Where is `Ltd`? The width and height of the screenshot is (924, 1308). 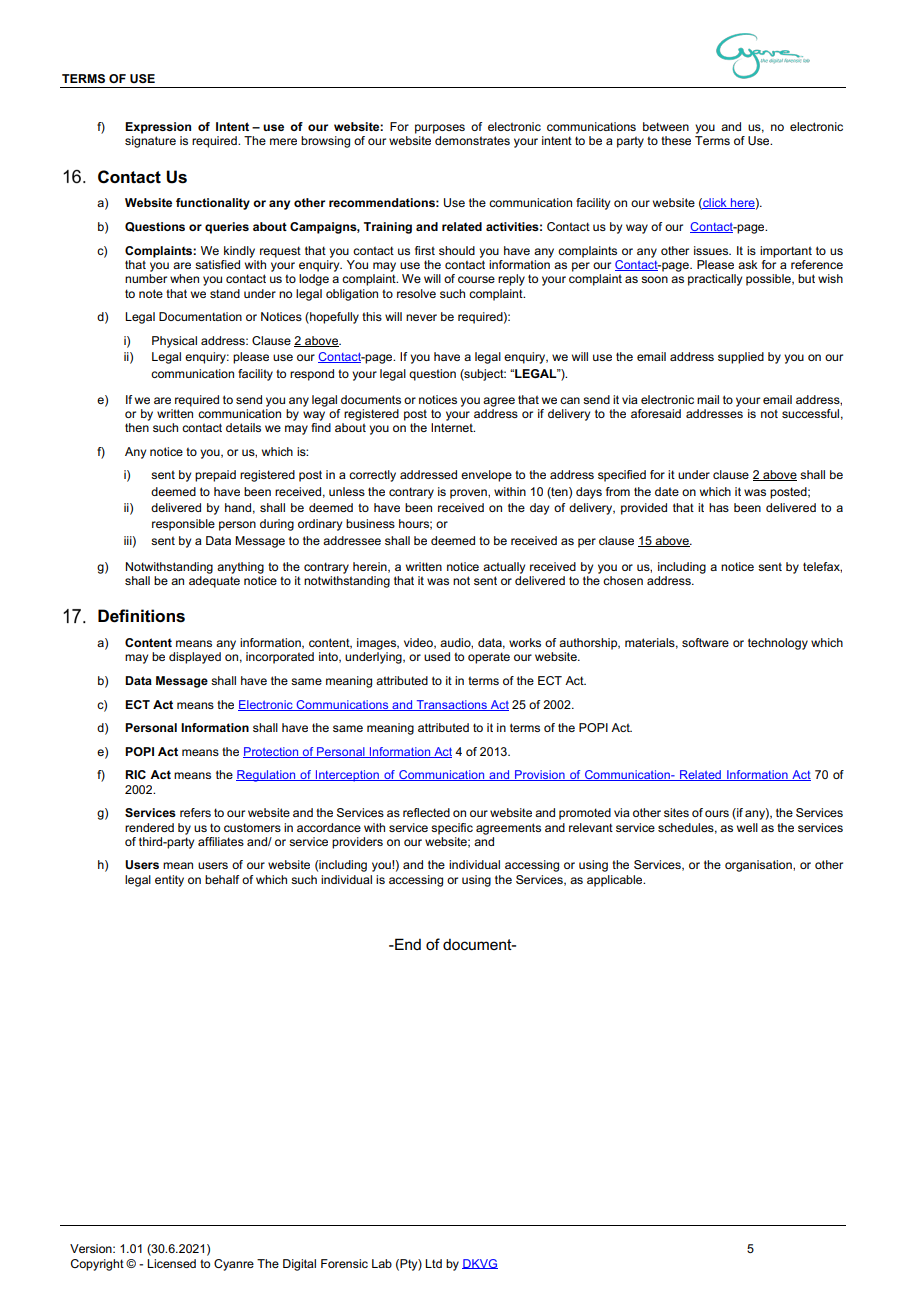 Ltd is located at coordinates (433, 1263).
